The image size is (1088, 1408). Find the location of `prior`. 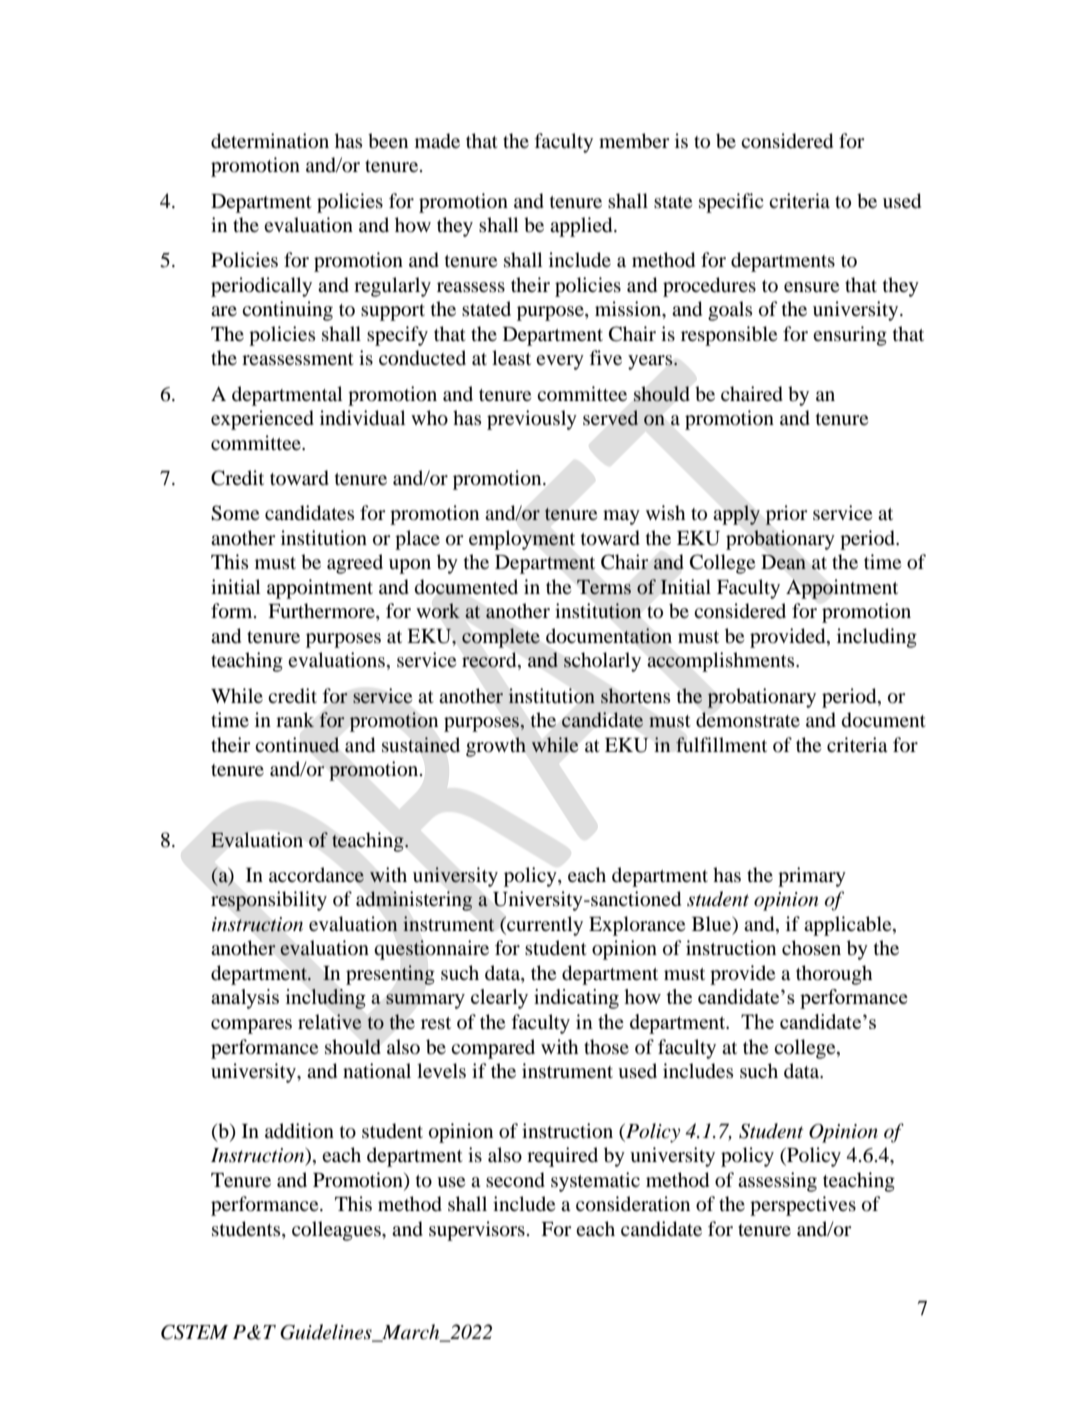

prior is located at coordinates (786, 515).
